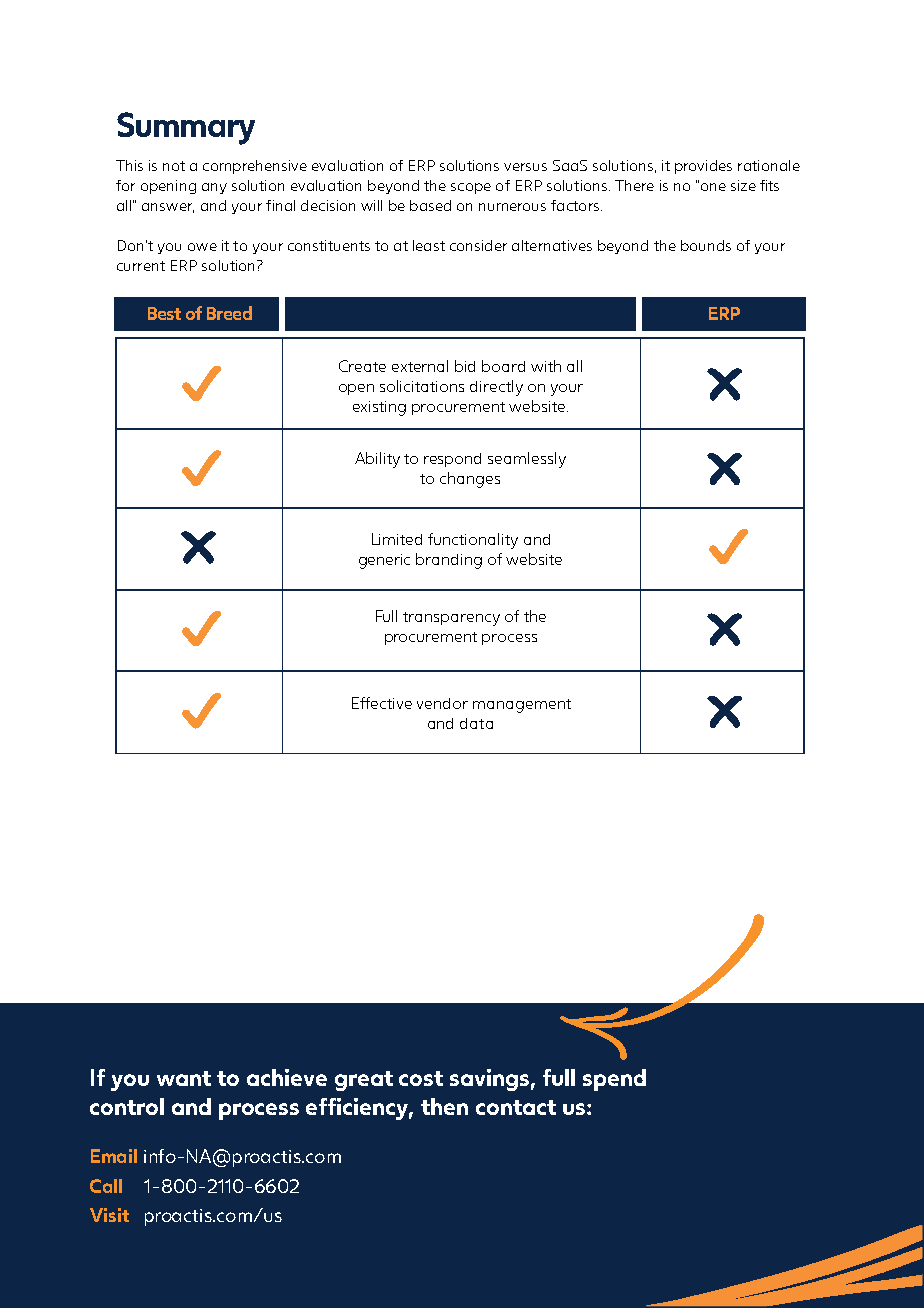 This image has height=1308, width=924. What do you see at coordinates (703, 167) in the image?
I see `provides` at bounding box center [703, 167].
